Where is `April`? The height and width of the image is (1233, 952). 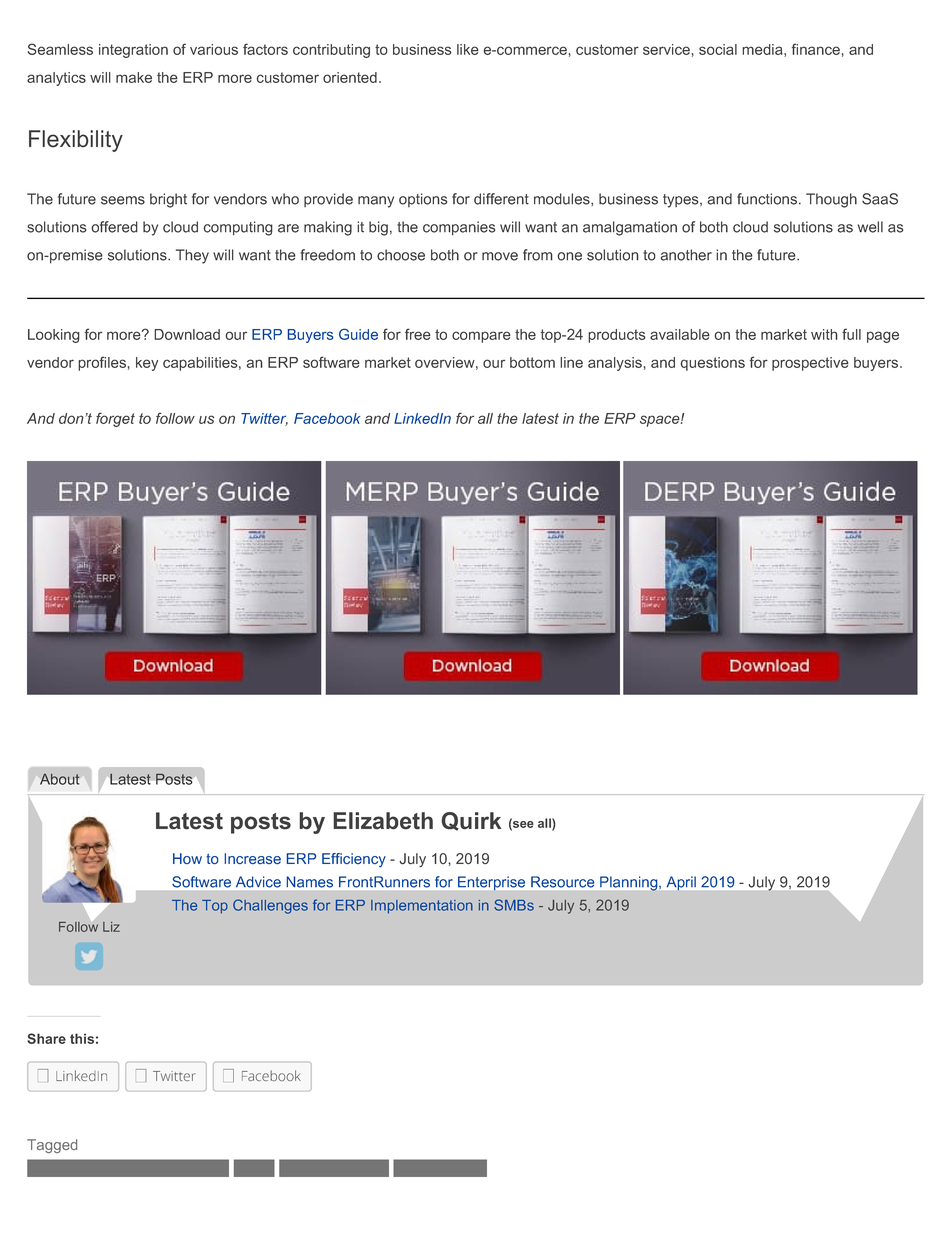
April is located at coordinates (681, 883).
